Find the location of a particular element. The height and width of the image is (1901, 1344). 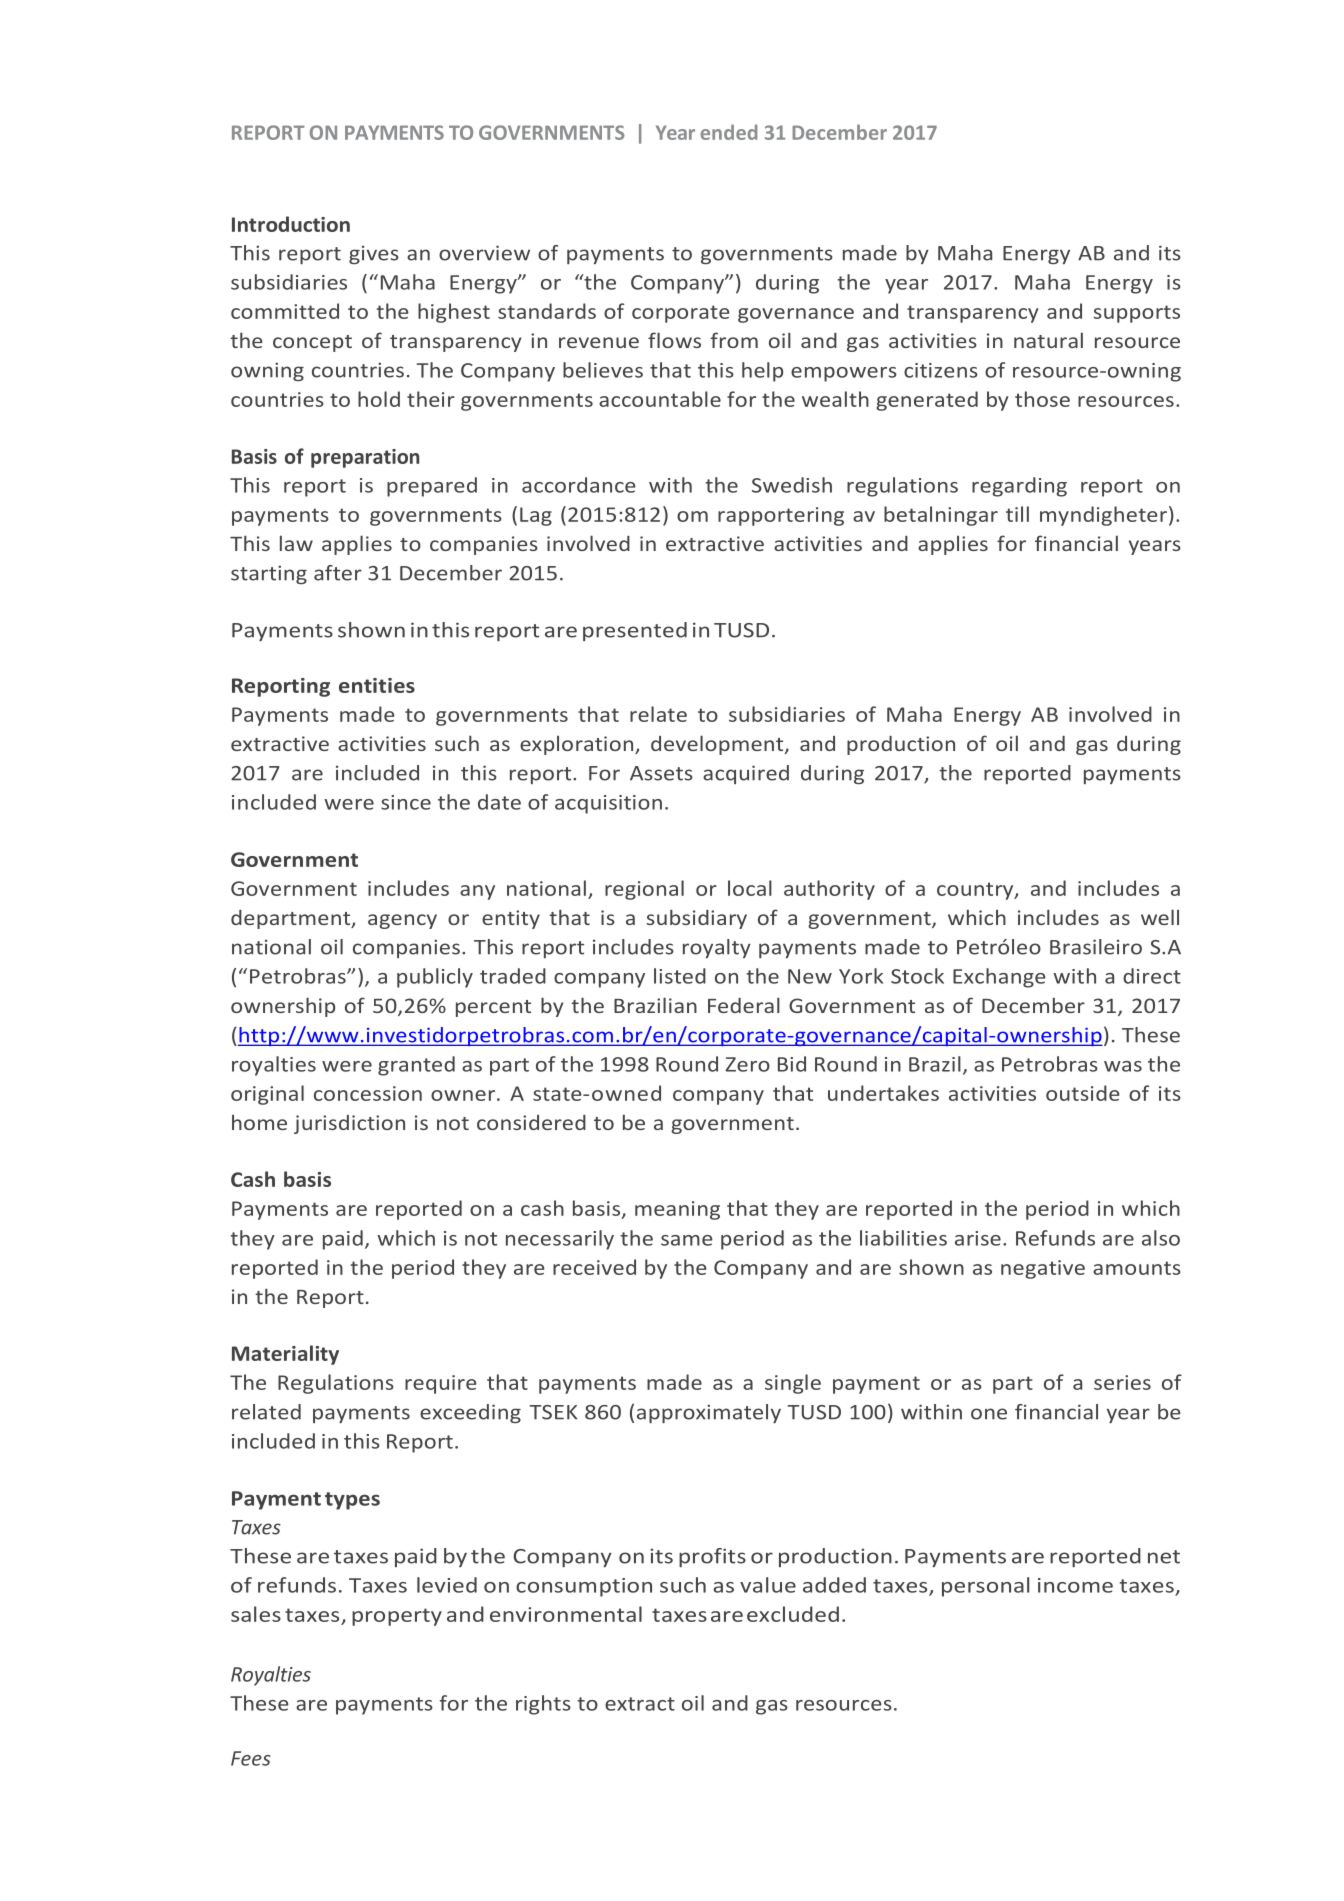

income is located at coordinates (1075, 1585).
